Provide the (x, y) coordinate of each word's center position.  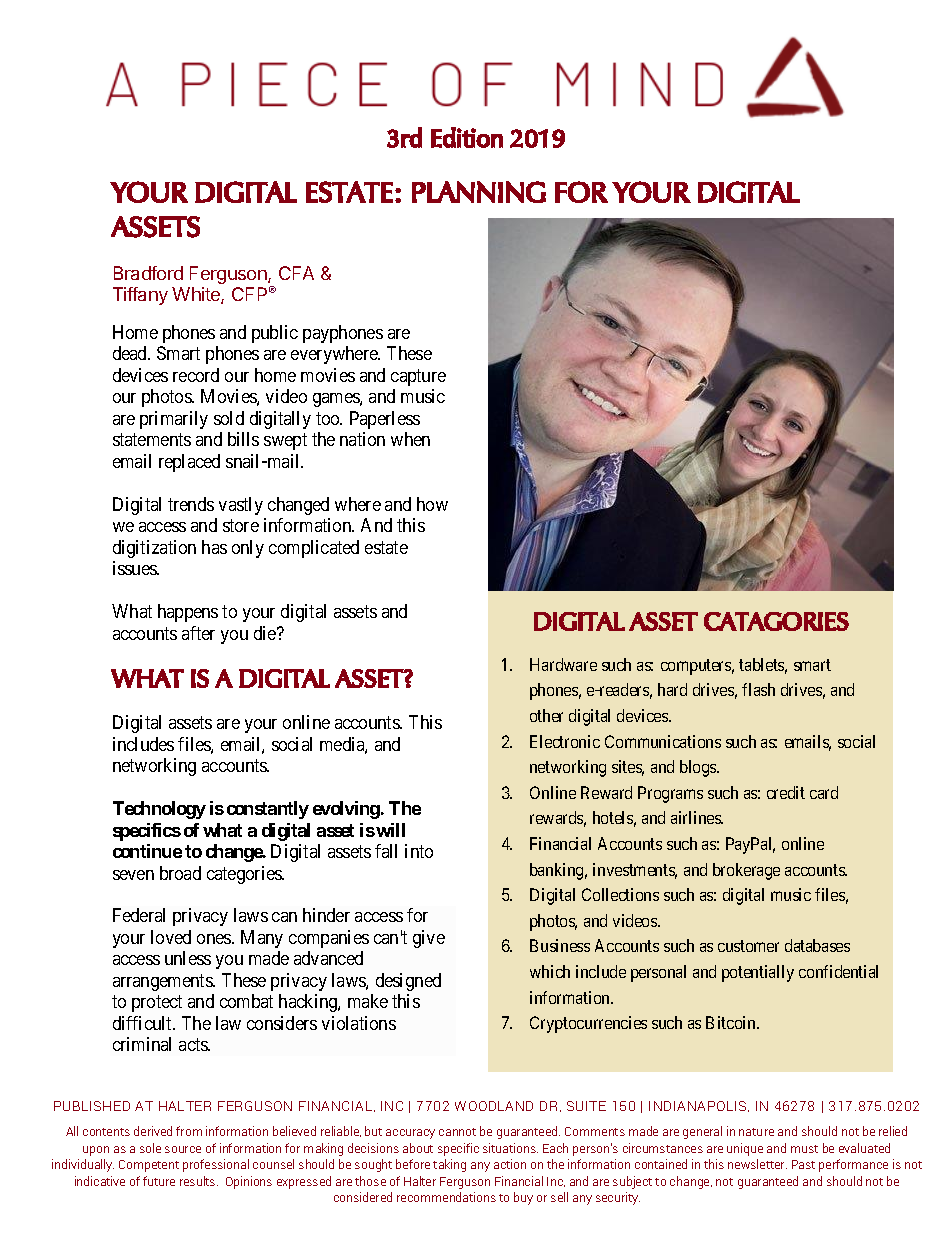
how (432, 504)
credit (786, 792)
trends (191, 504)
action (510, 1164)
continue (147, 851)
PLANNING (479, 192)
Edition (467, 137)
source (183, 1149)
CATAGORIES (776, 621)
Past (803, 1164)
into (419, 851)
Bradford (148, 273)
